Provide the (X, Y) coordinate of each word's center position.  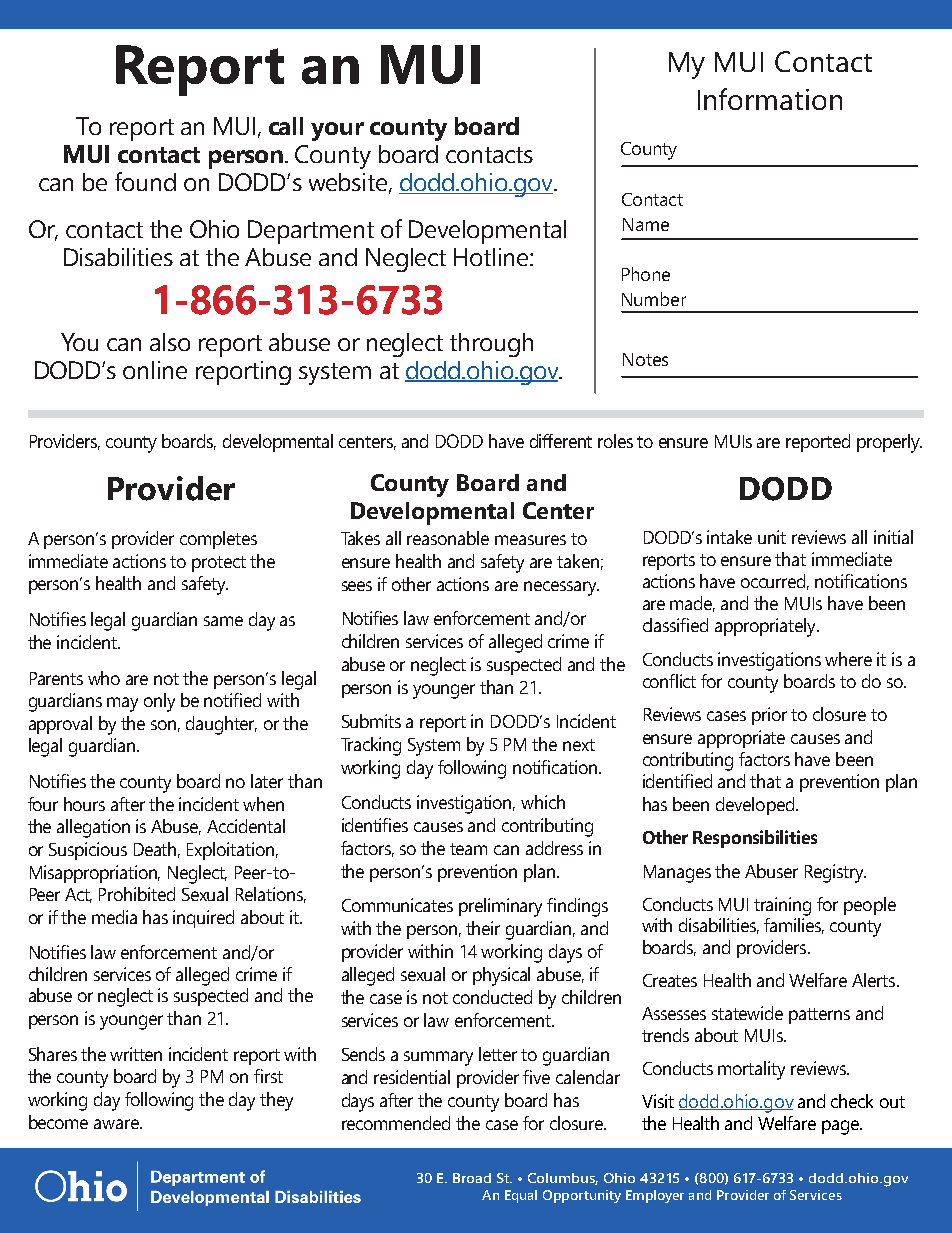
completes (218, 540)
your (337, 131)
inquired (203, 919)
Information (770, 99)
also (170, 342)
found (145, 181)
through (491, 345)
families (794, 926)
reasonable (448, 538)
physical (501, 976)
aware (117, 1124)
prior (769, 716)
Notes (645, 359)
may (122, 704)
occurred (775, 582)
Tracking (371, 746)
